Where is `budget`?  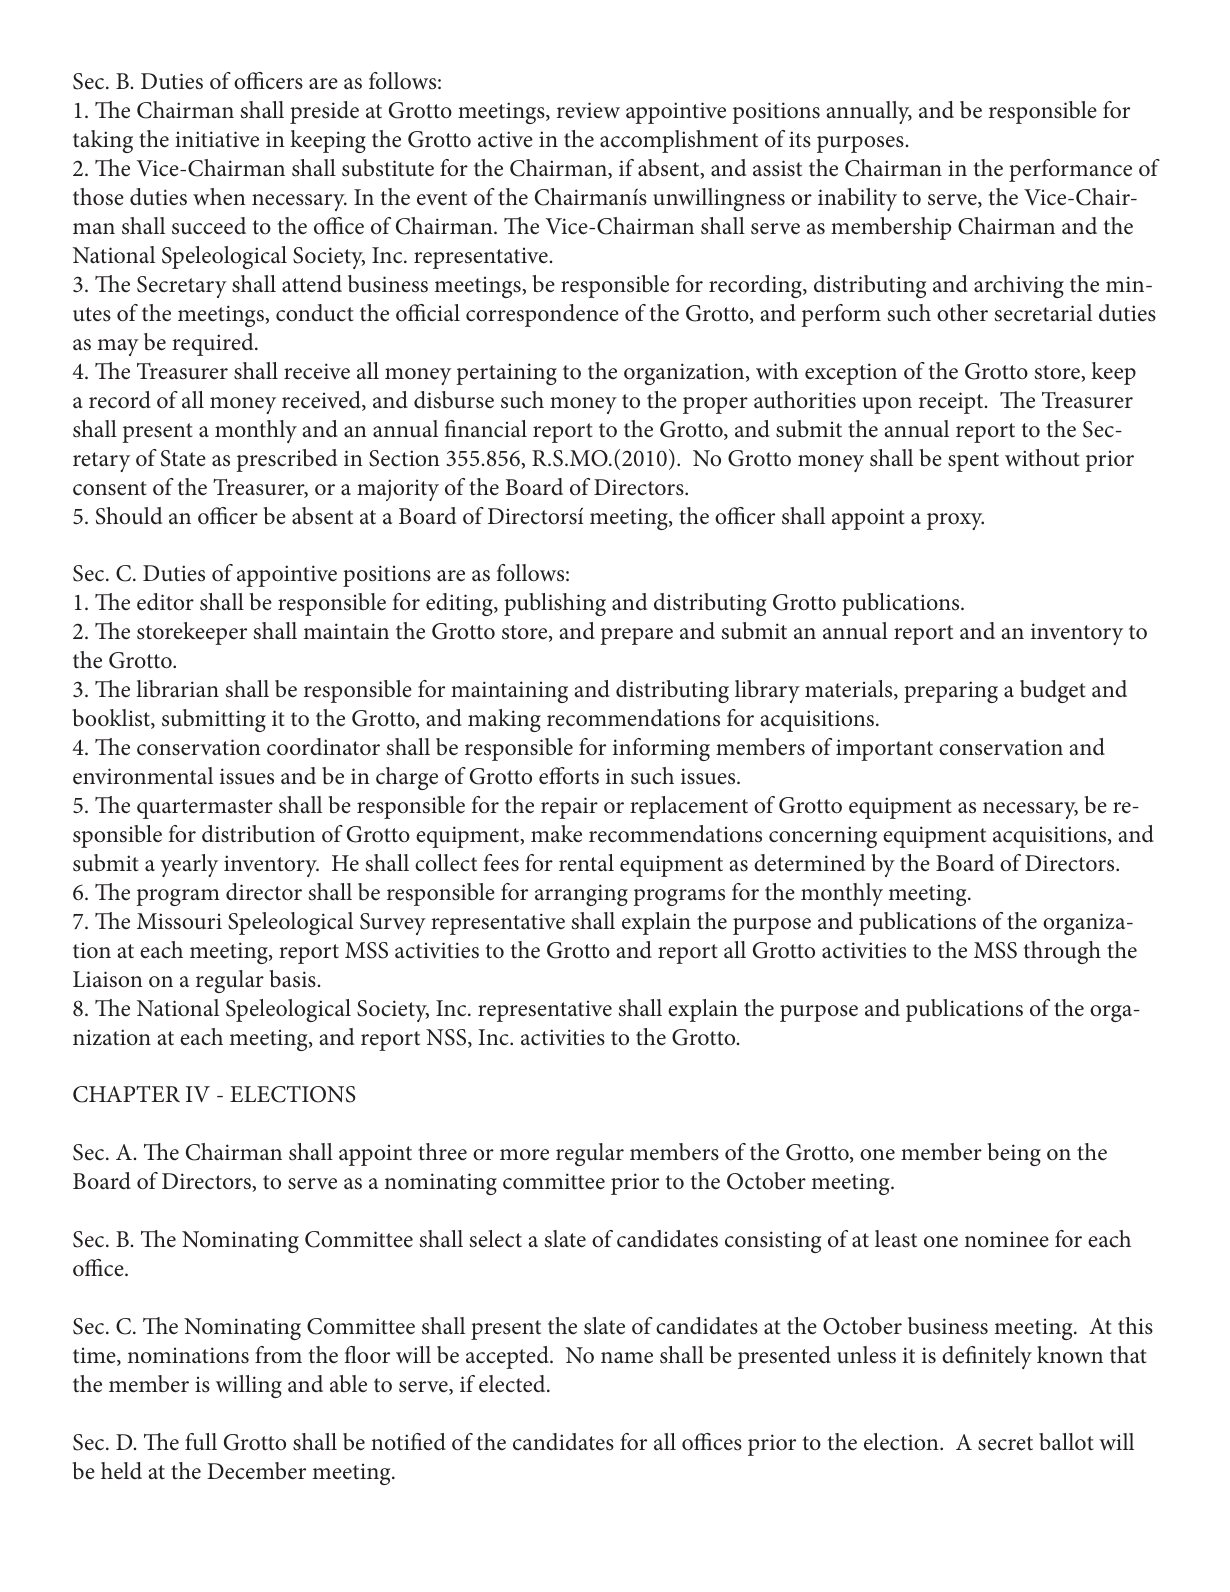
budget is located at coordinates (1053, 691).
